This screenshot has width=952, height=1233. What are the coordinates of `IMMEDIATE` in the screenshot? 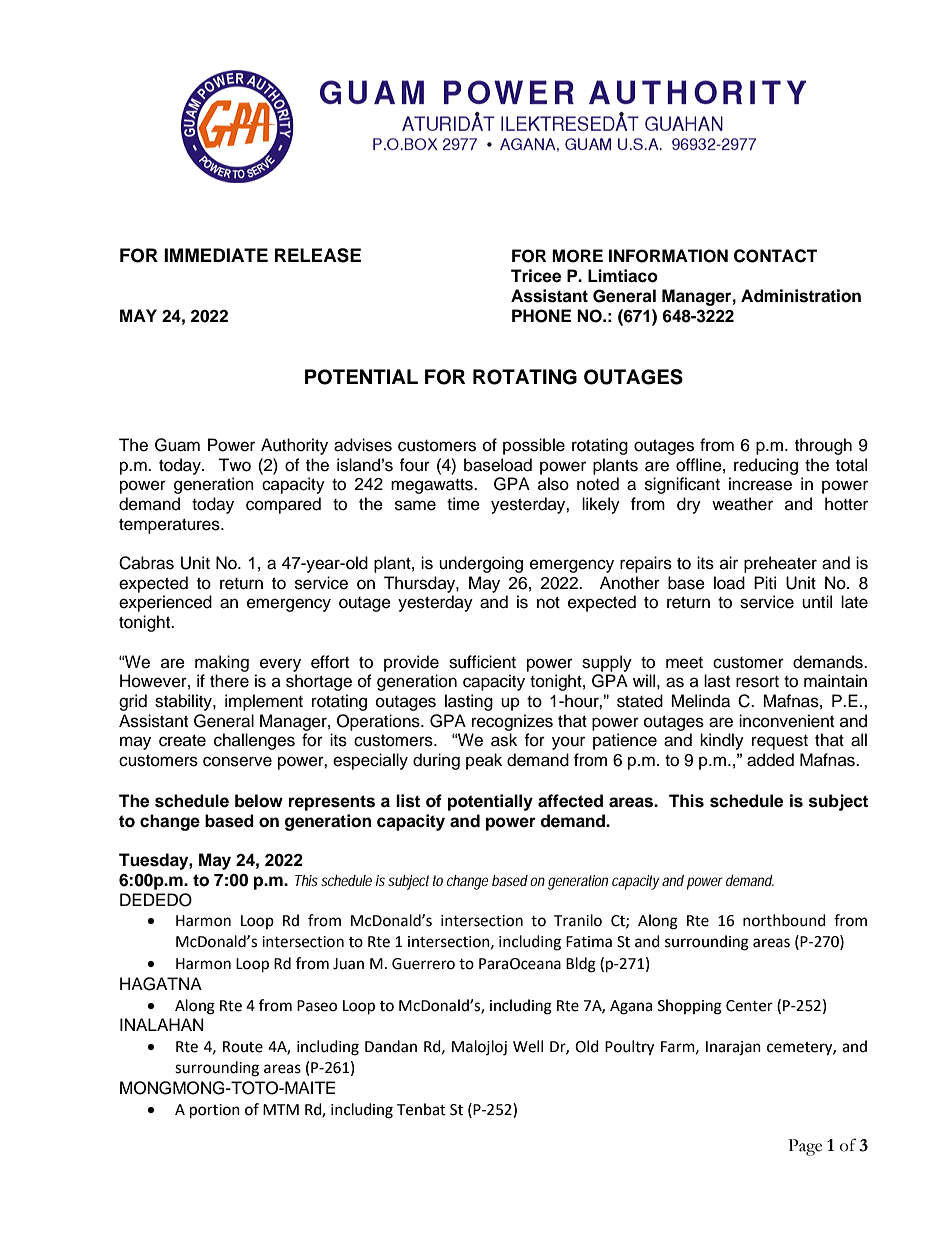 It's located at (216, 255).
